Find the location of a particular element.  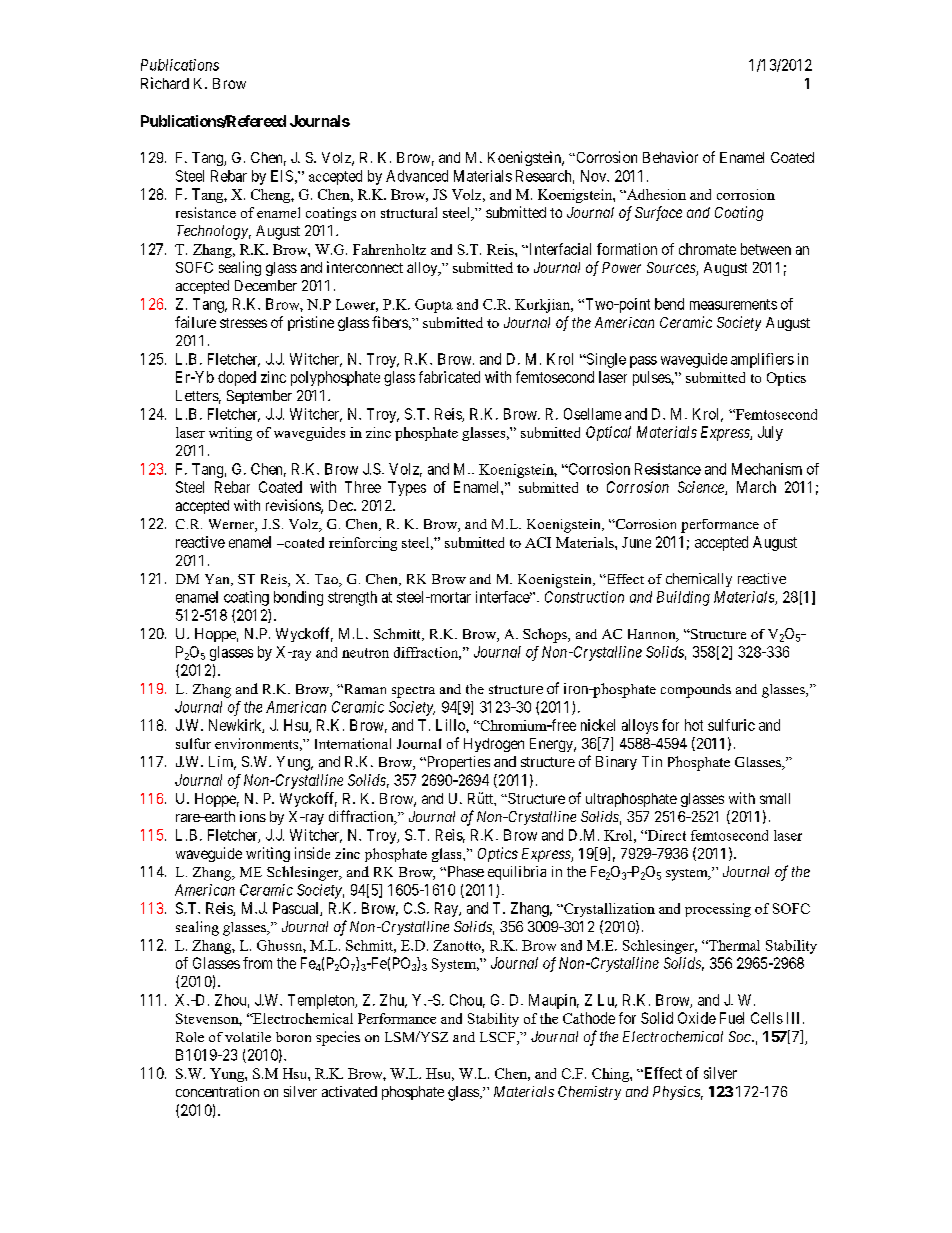

September is located at coordinates (259, 397).
